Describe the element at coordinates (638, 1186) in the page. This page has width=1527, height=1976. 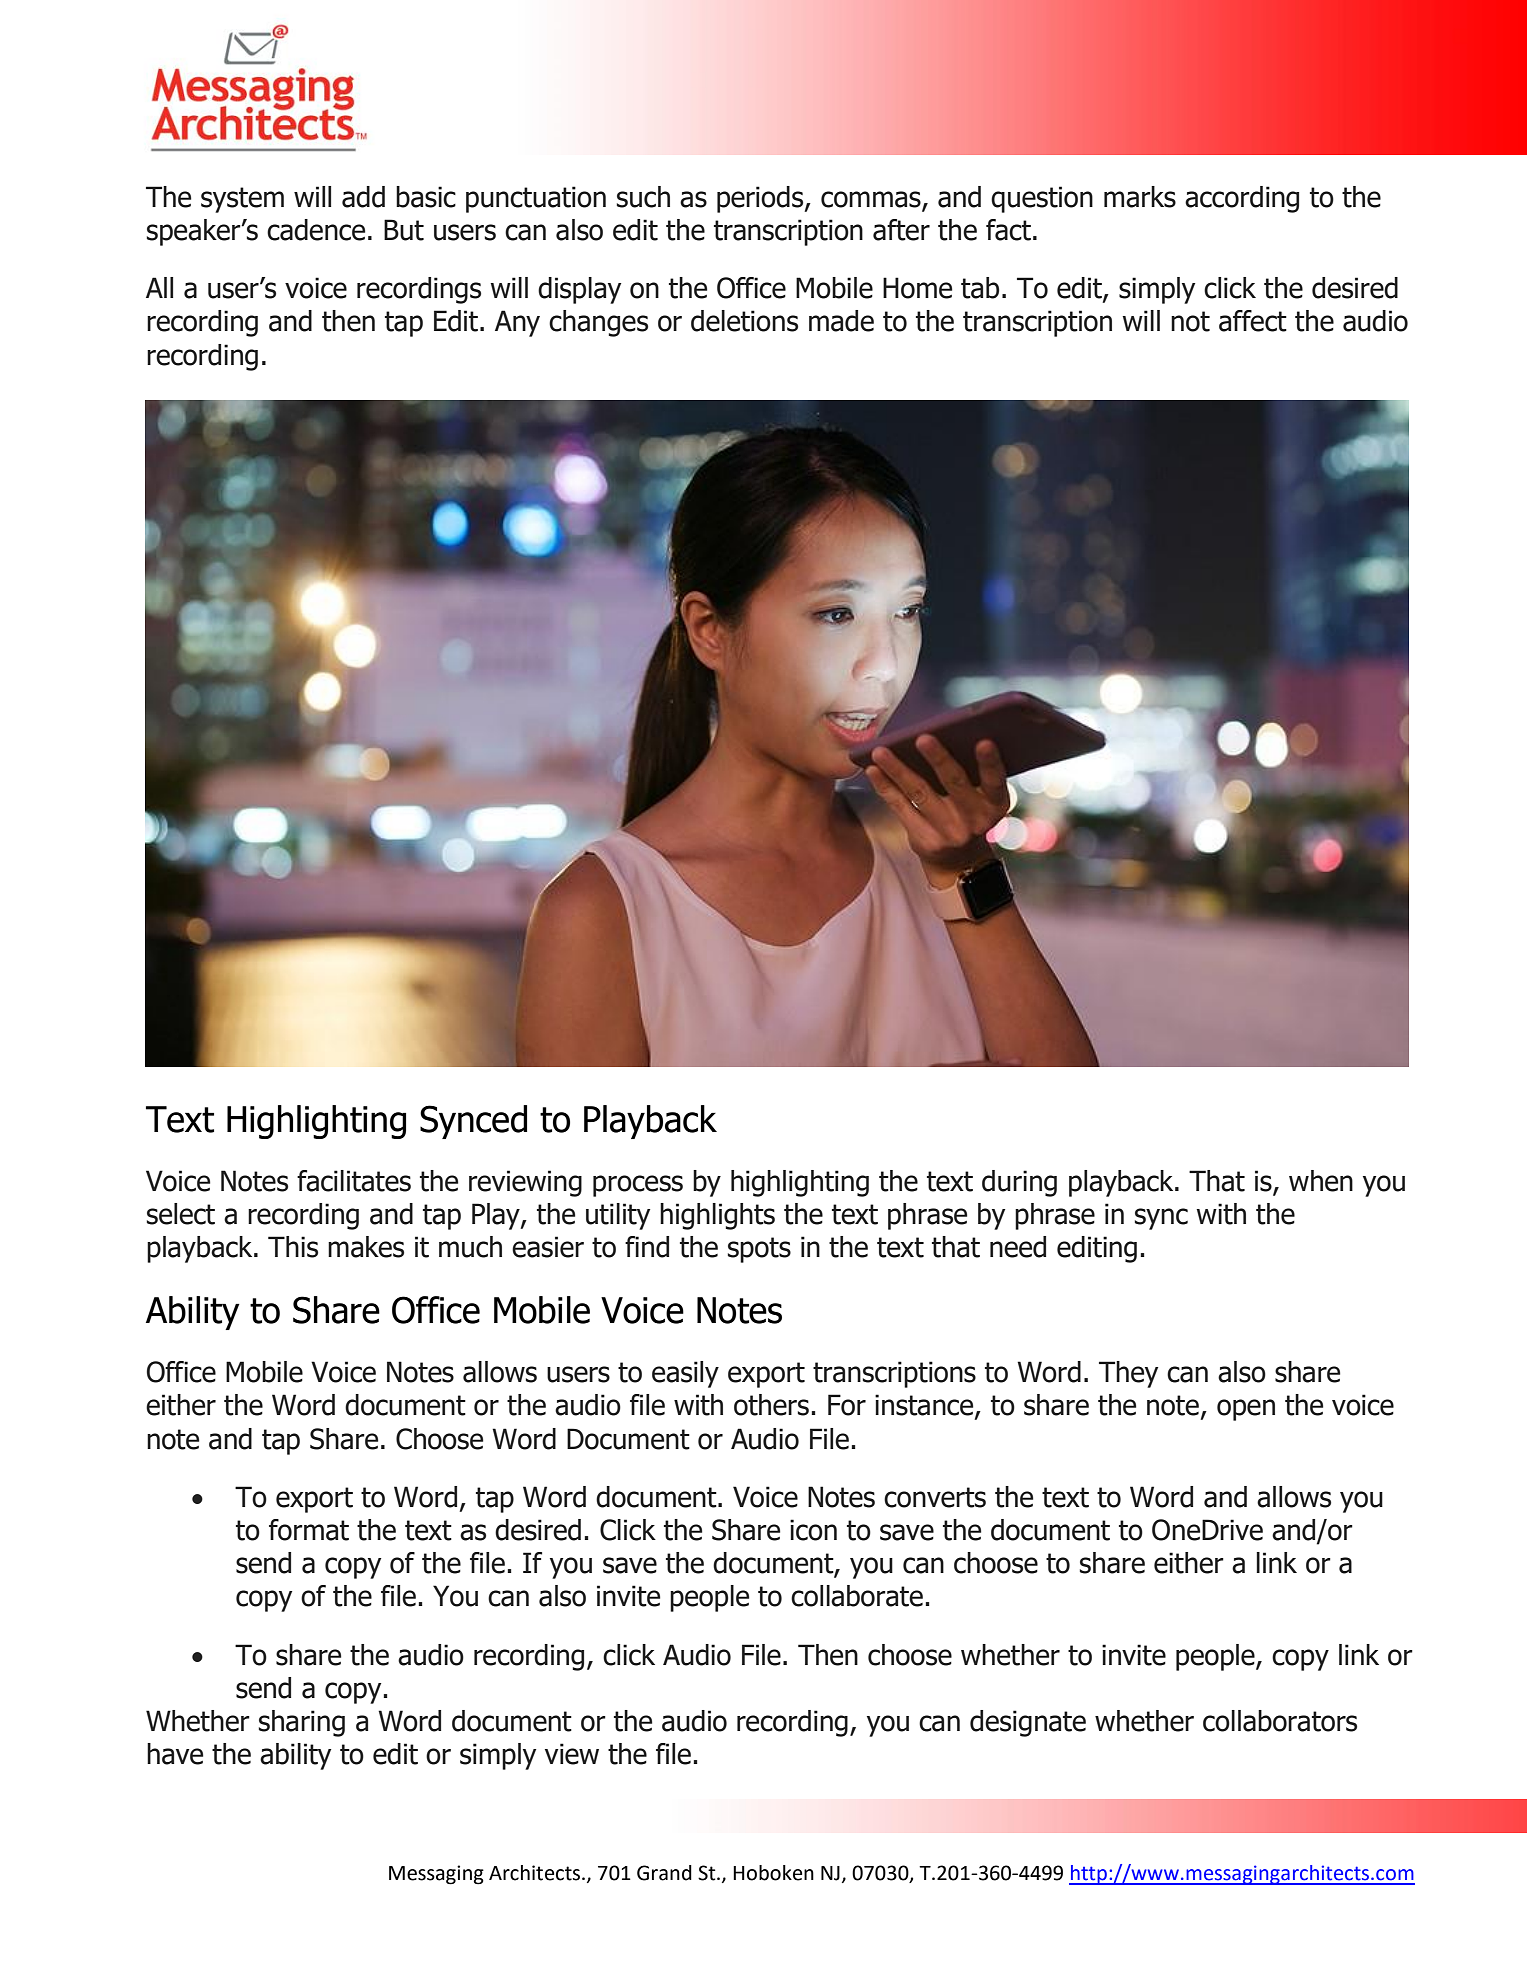
I see `process` at that location.
